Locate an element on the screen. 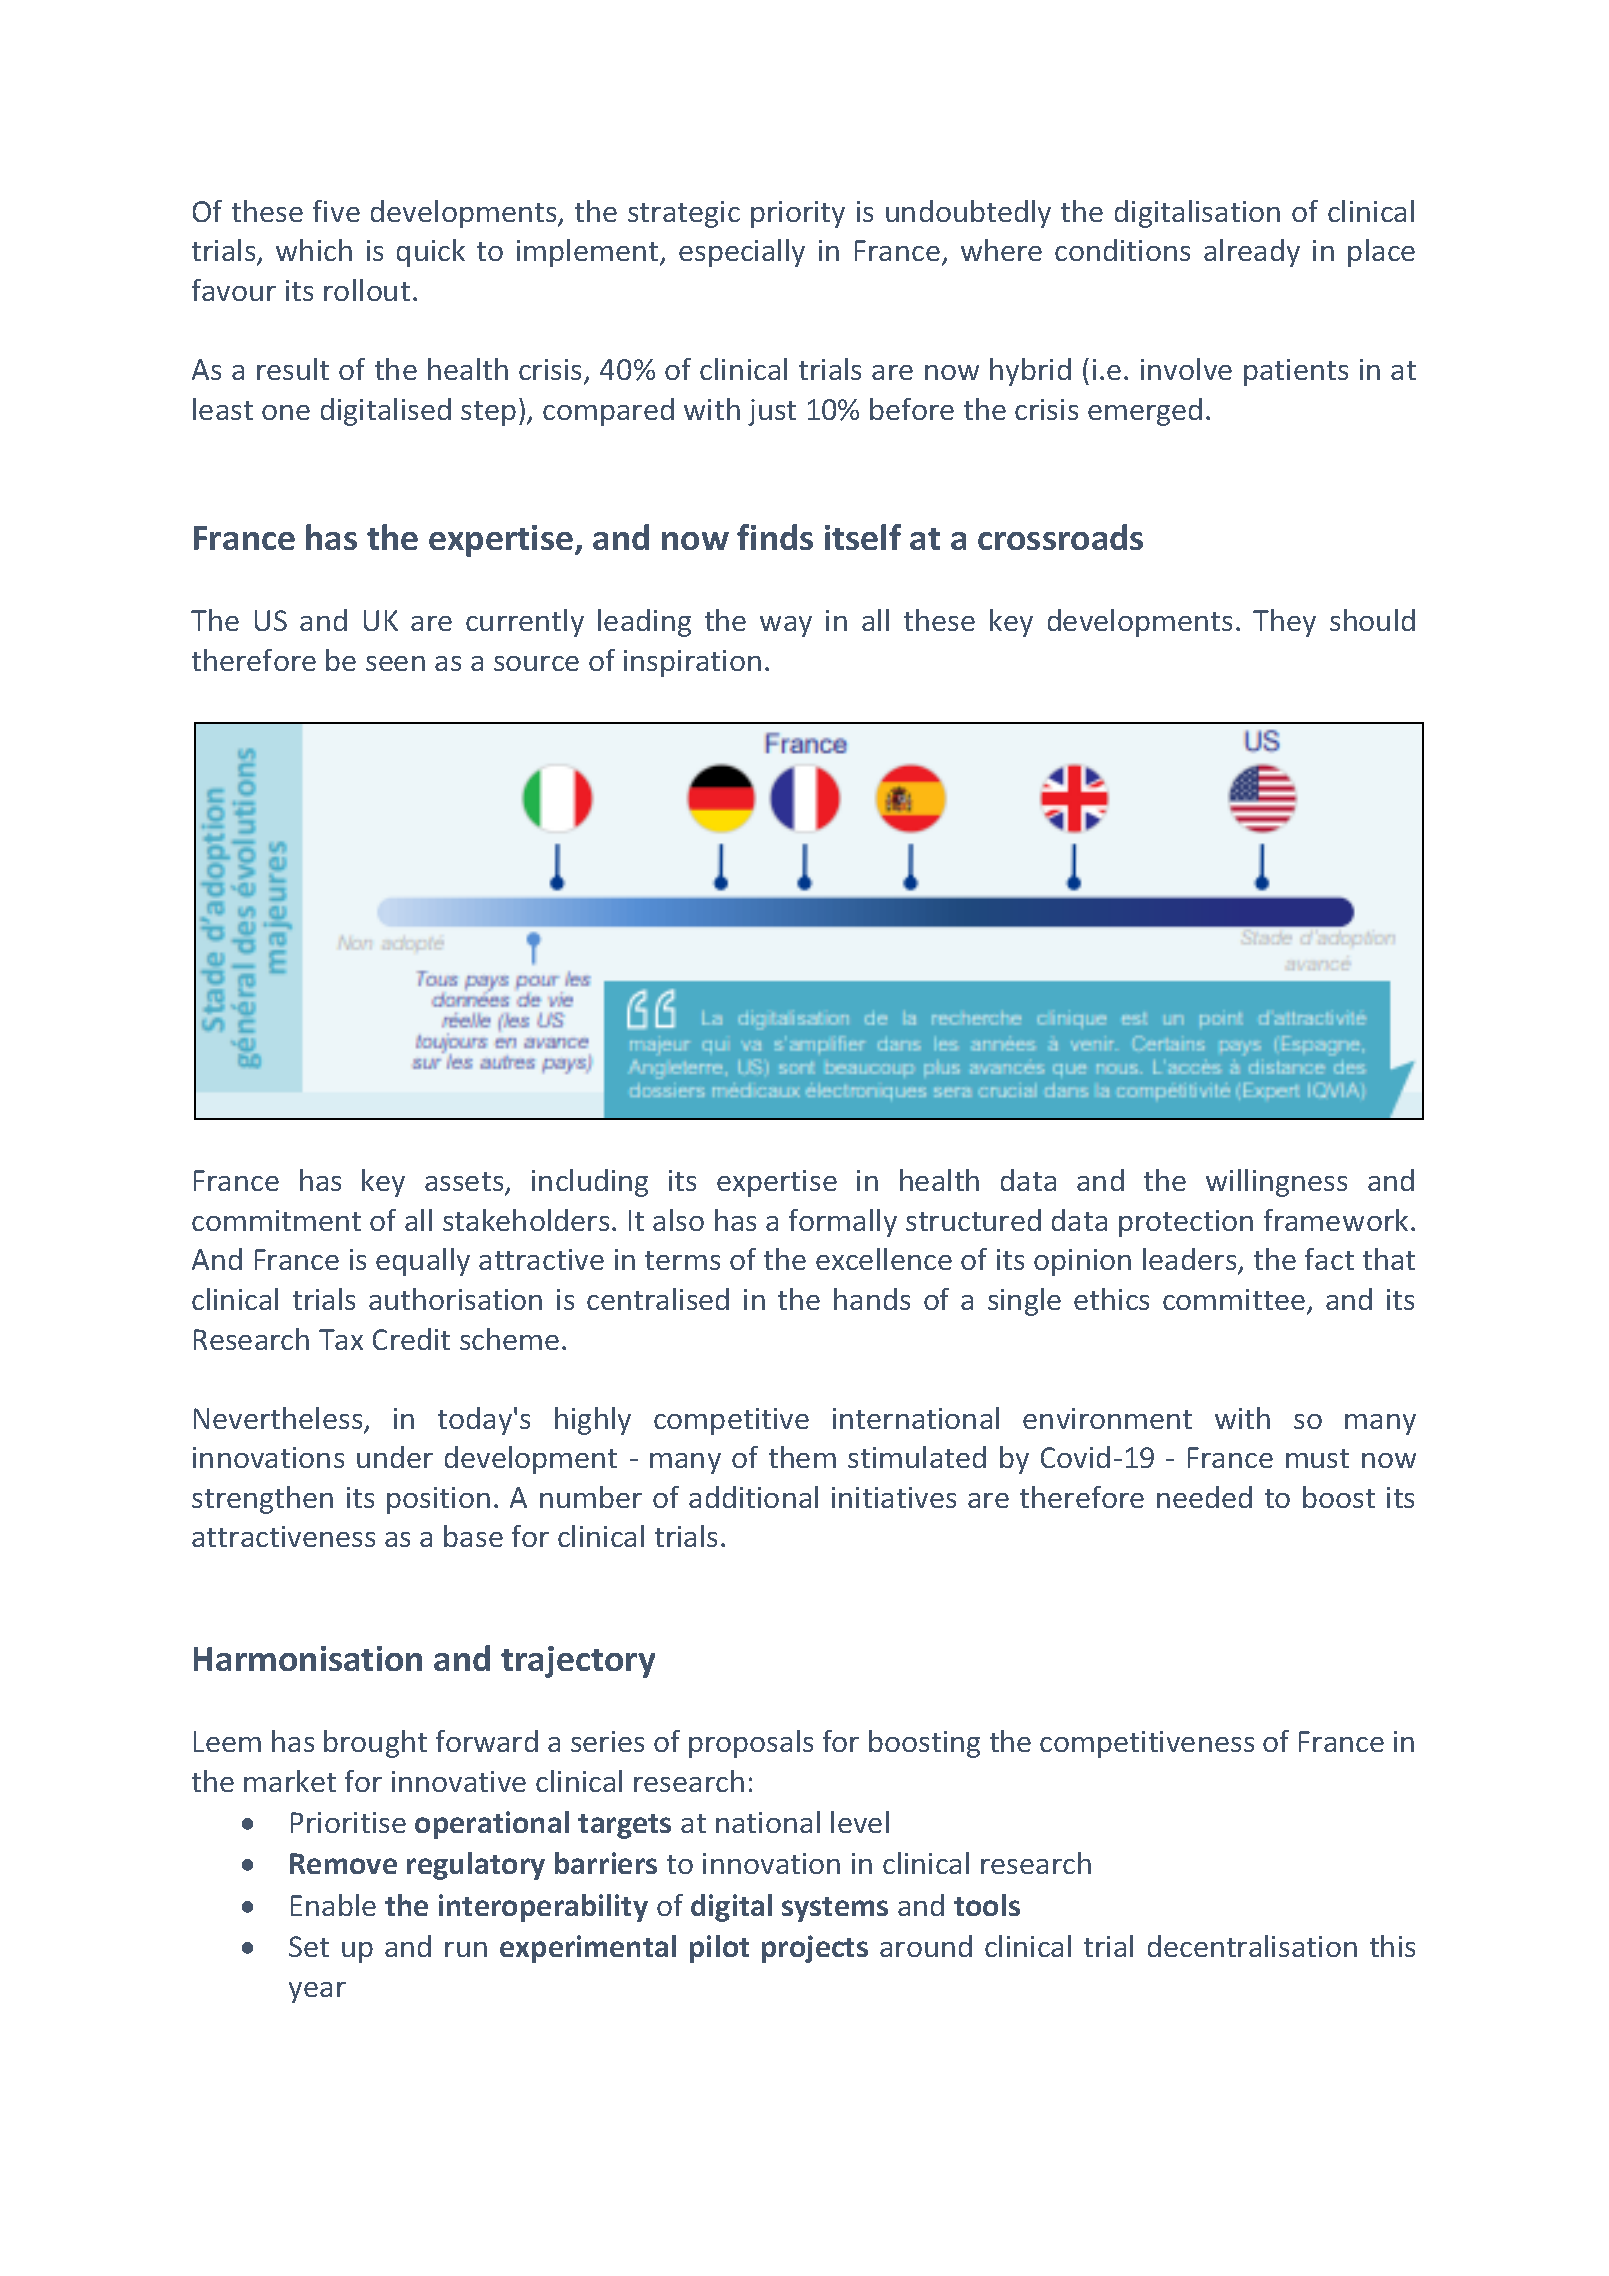 Image resolution: width=1609 pixels, height=2276 pixels. seen is located at coordinates (395, 663).
